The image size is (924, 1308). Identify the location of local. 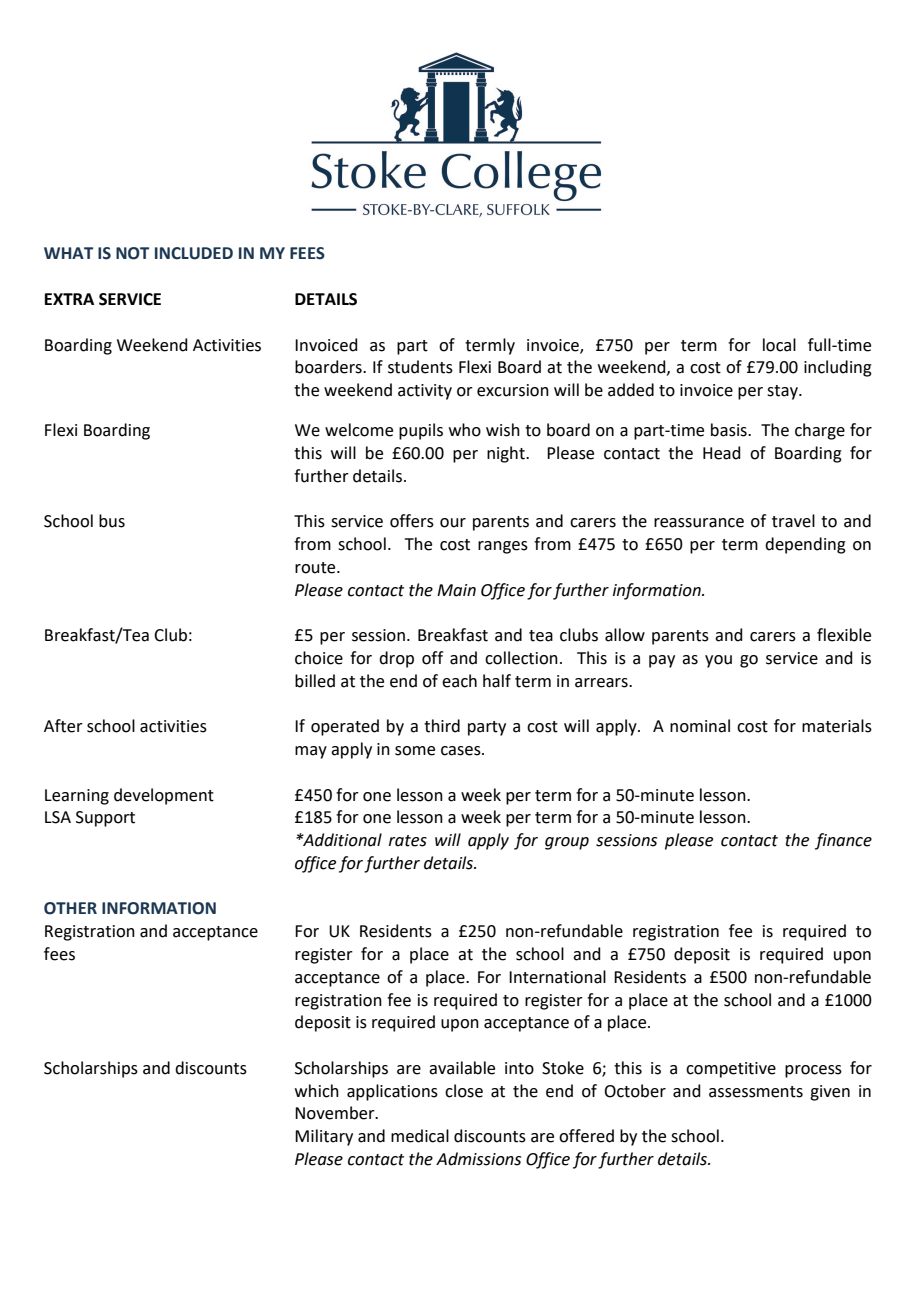
(779, 345).
